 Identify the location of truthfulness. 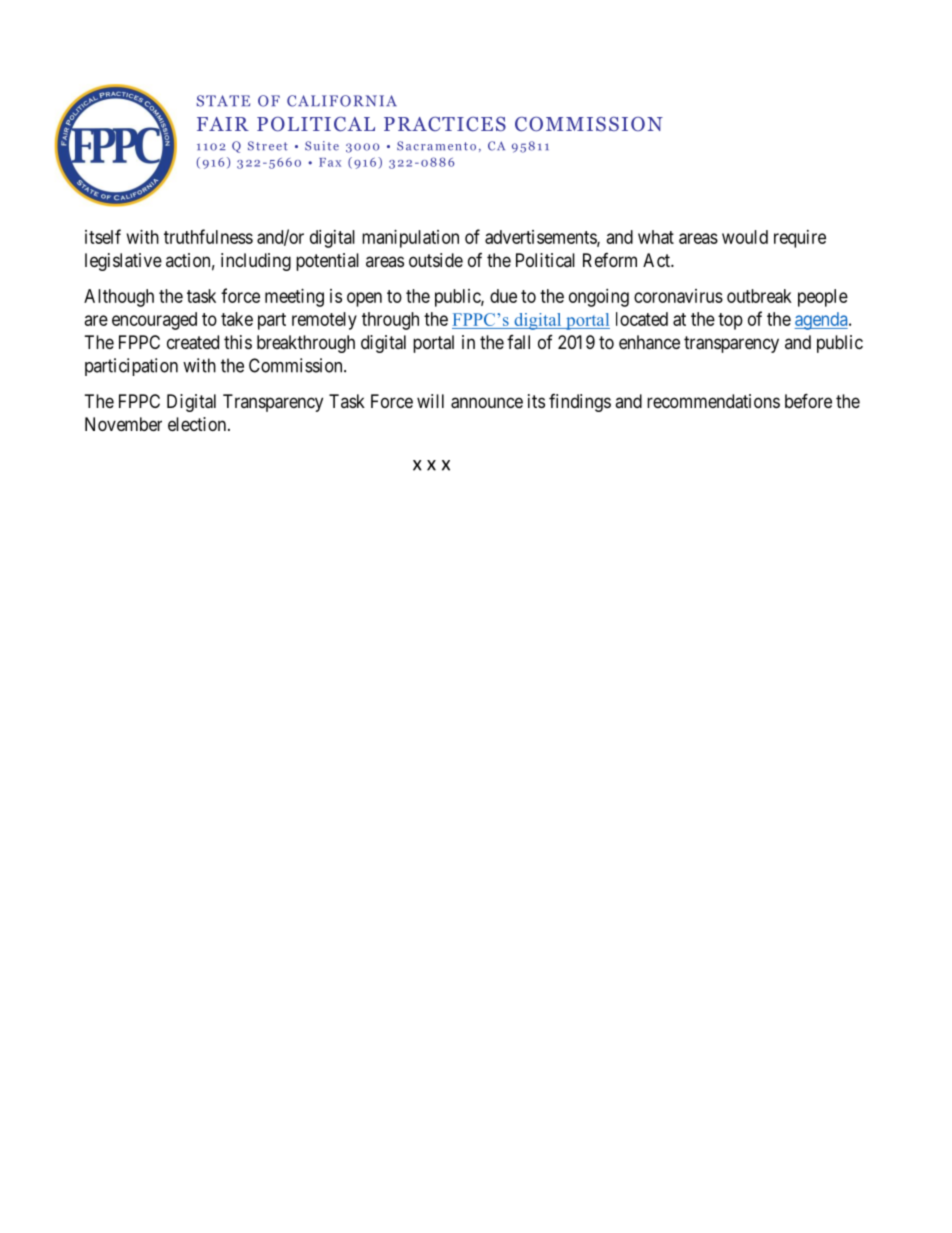
(208, 236).
